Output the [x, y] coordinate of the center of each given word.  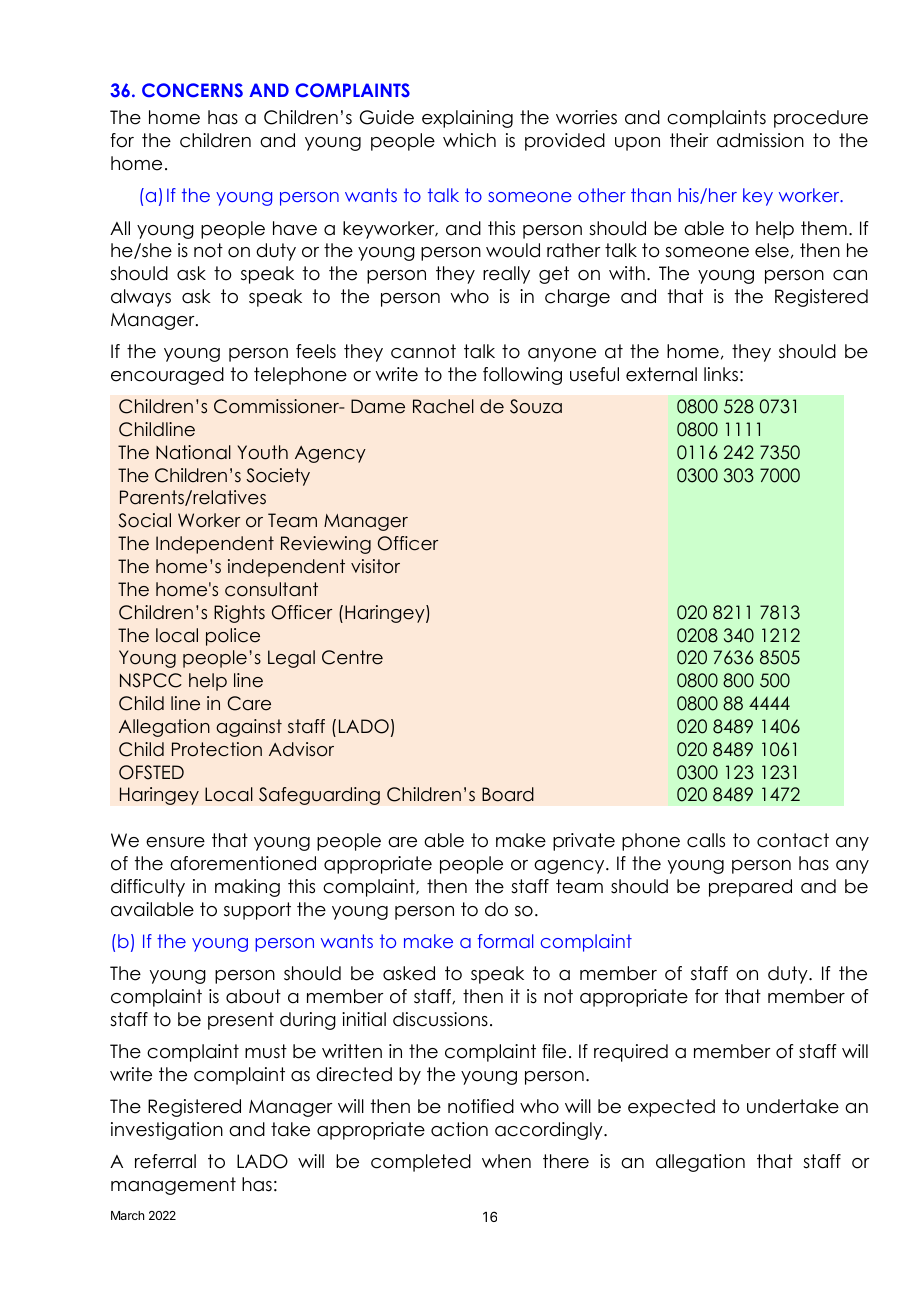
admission [760, 140]
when [506, 1161]
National [193, 452]
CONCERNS [192, 90]
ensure [175, 842]
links [721, 374]
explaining [467, 119]
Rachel [443, 406]
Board [508, 794]
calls [706, 840]
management [173, 1186]
